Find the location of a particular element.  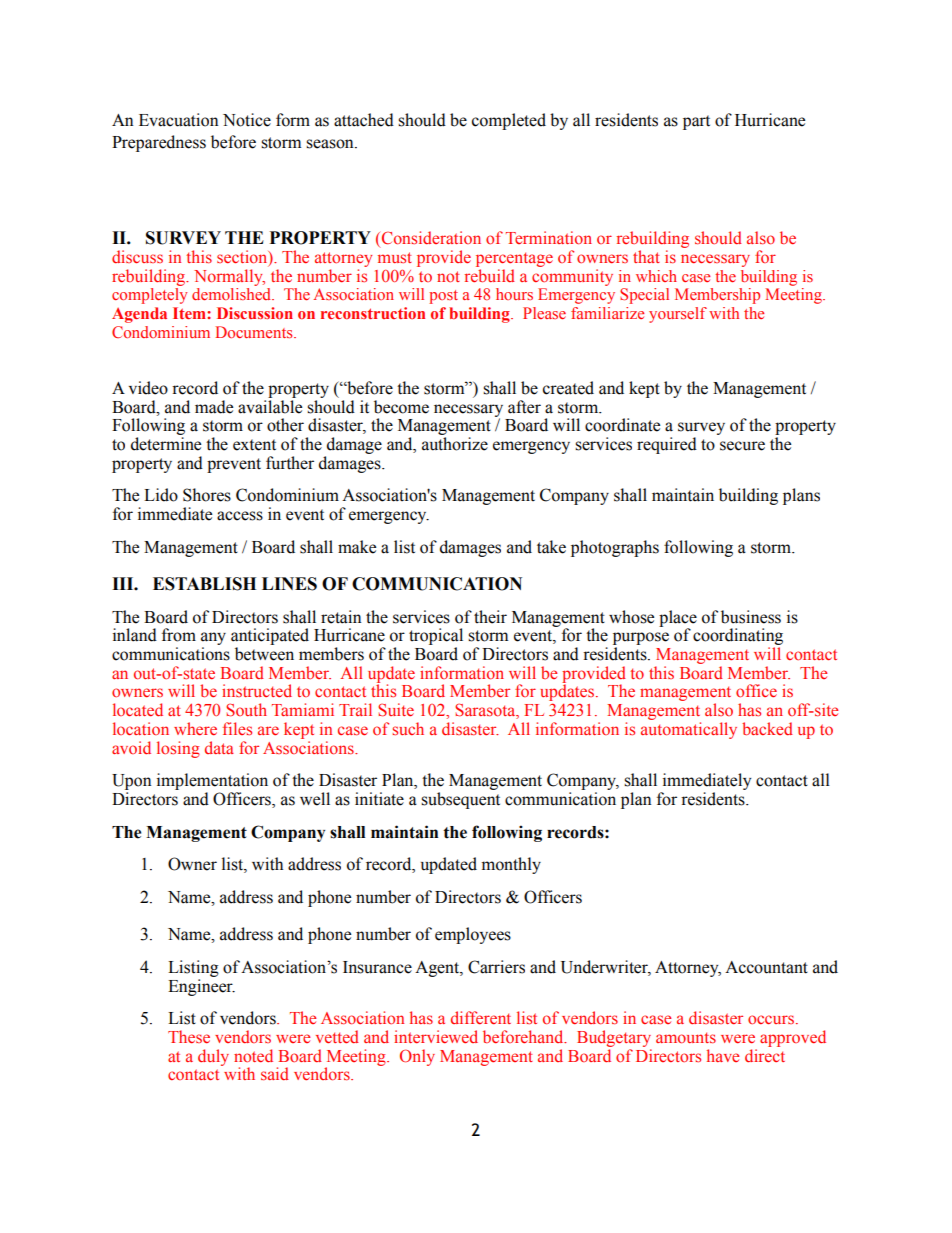

Evacuation is located at coordinates (178, 120).
